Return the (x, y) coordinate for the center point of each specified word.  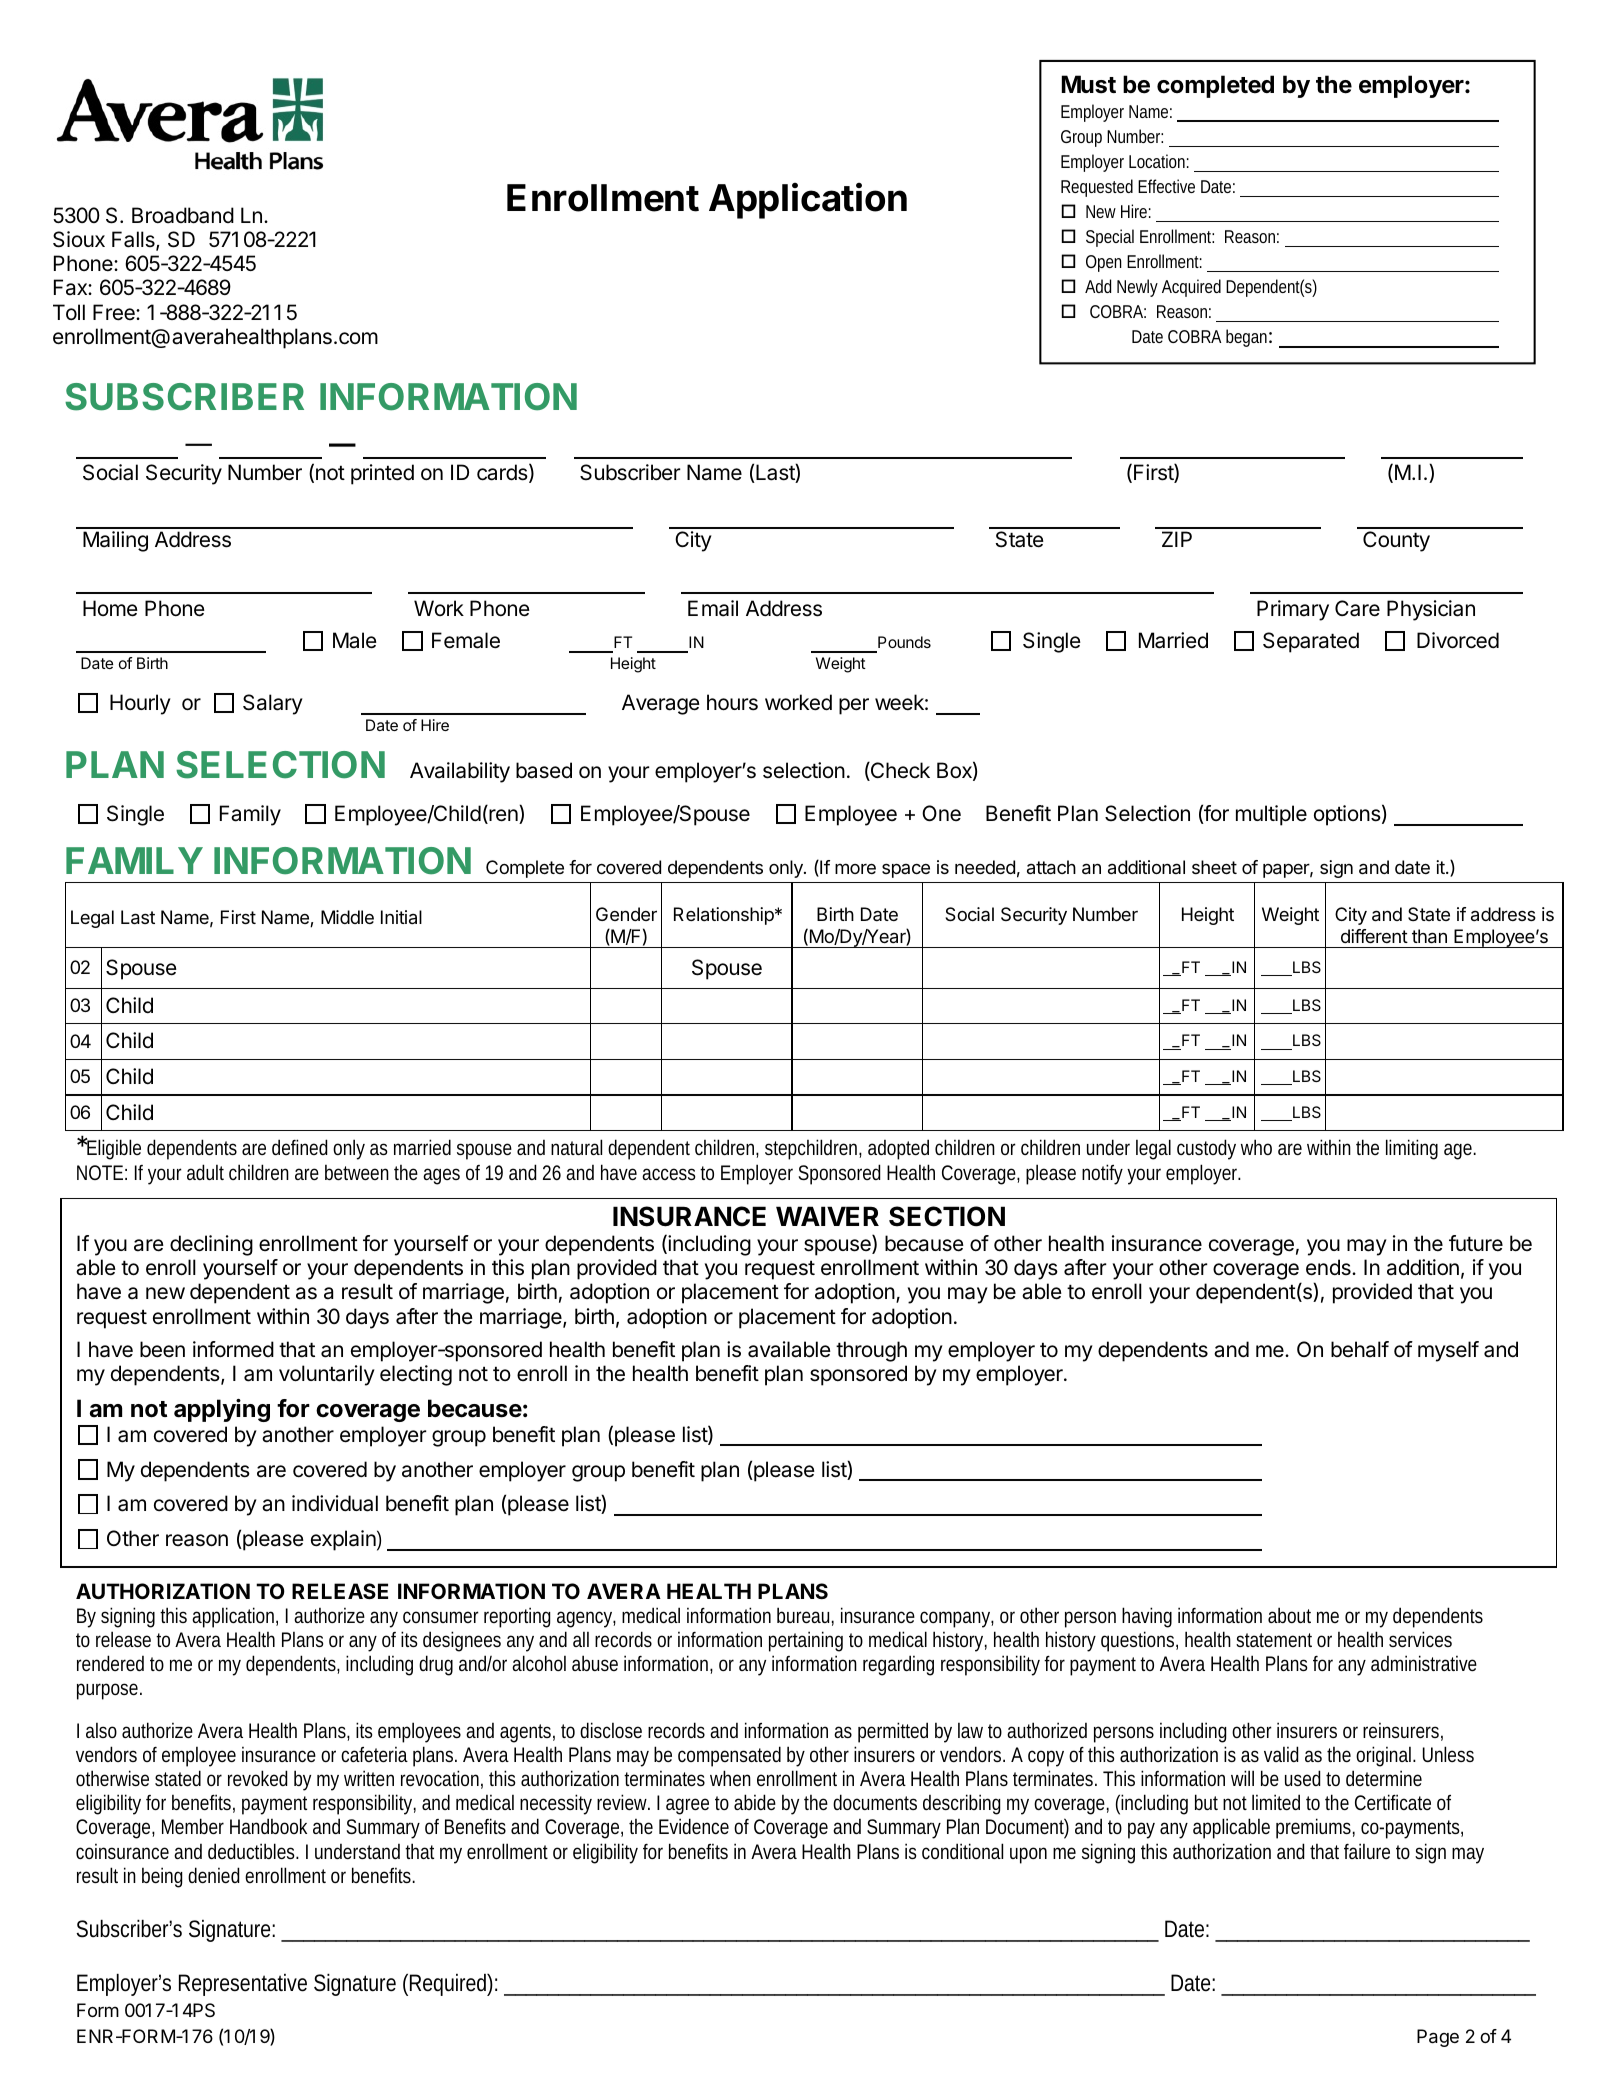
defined (300, 1147)
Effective (1166, 186)
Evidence (694, 1826)
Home (110, 608)
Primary (1293, 610)
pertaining (806, 1641)
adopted (898, 1149)
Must (1089, 84)
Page (1438, 2038)
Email (713, 608)
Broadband (183, 215)
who (1256, 1147)
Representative (243, 1985)
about (1289, 1615)
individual (335, 1503)
